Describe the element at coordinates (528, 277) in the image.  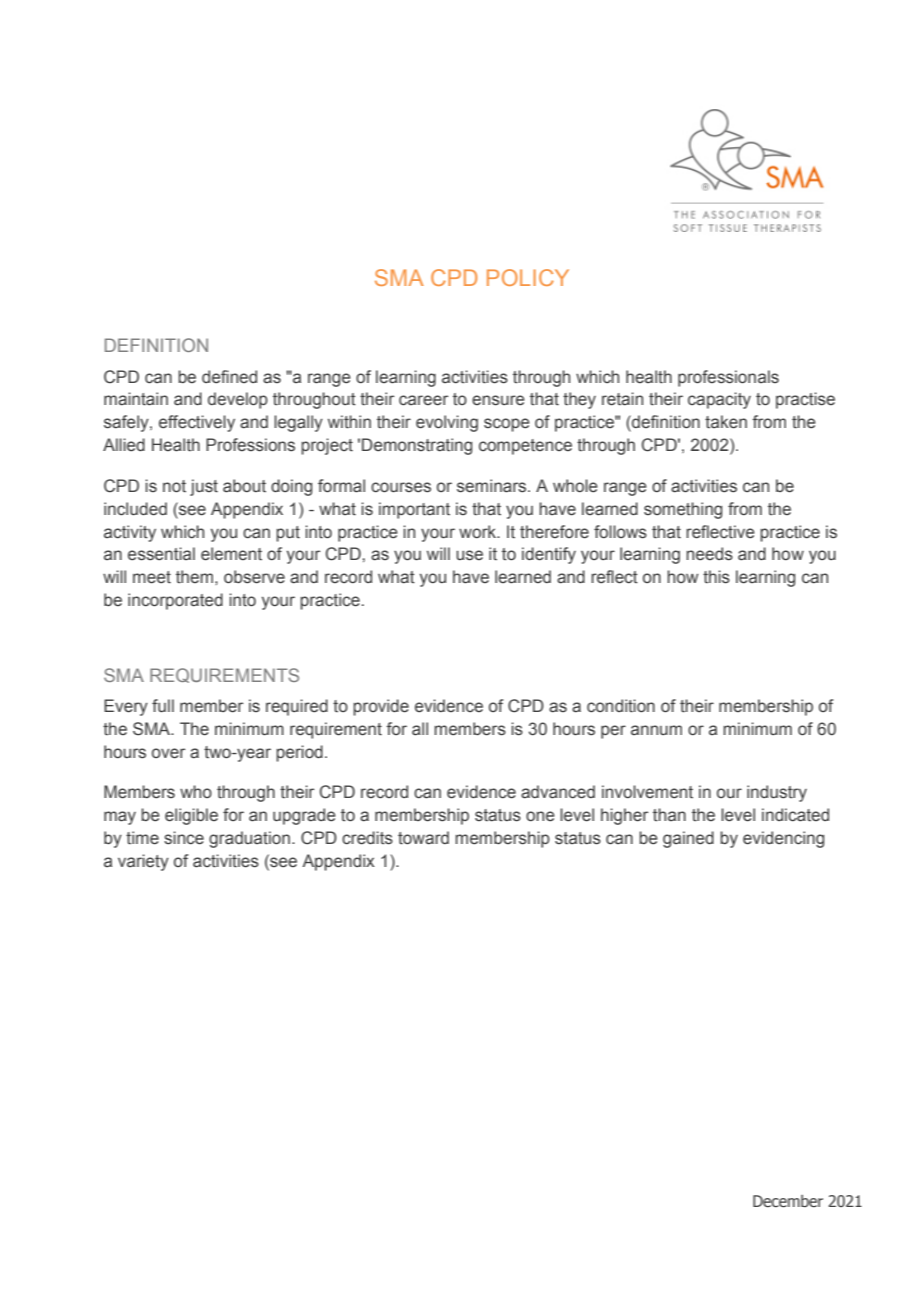
I see `POLICY` at that location.
